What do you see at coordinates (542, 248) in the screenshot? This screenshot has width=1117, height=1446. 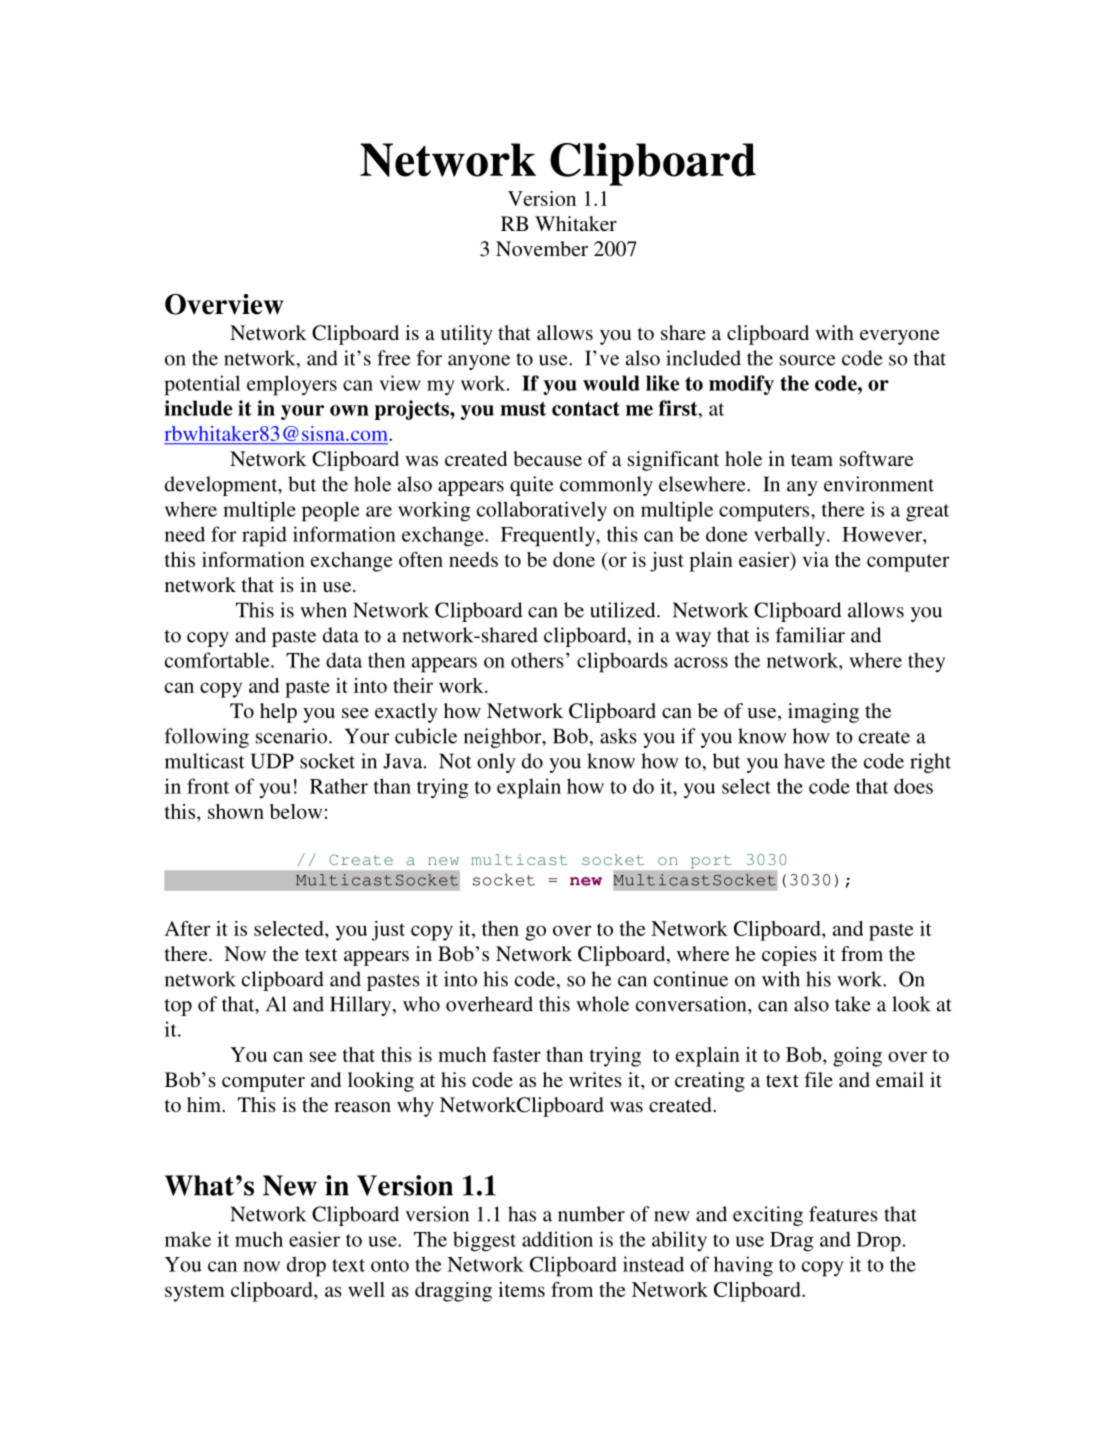 I see `November` at bounding box center [542, 248].
